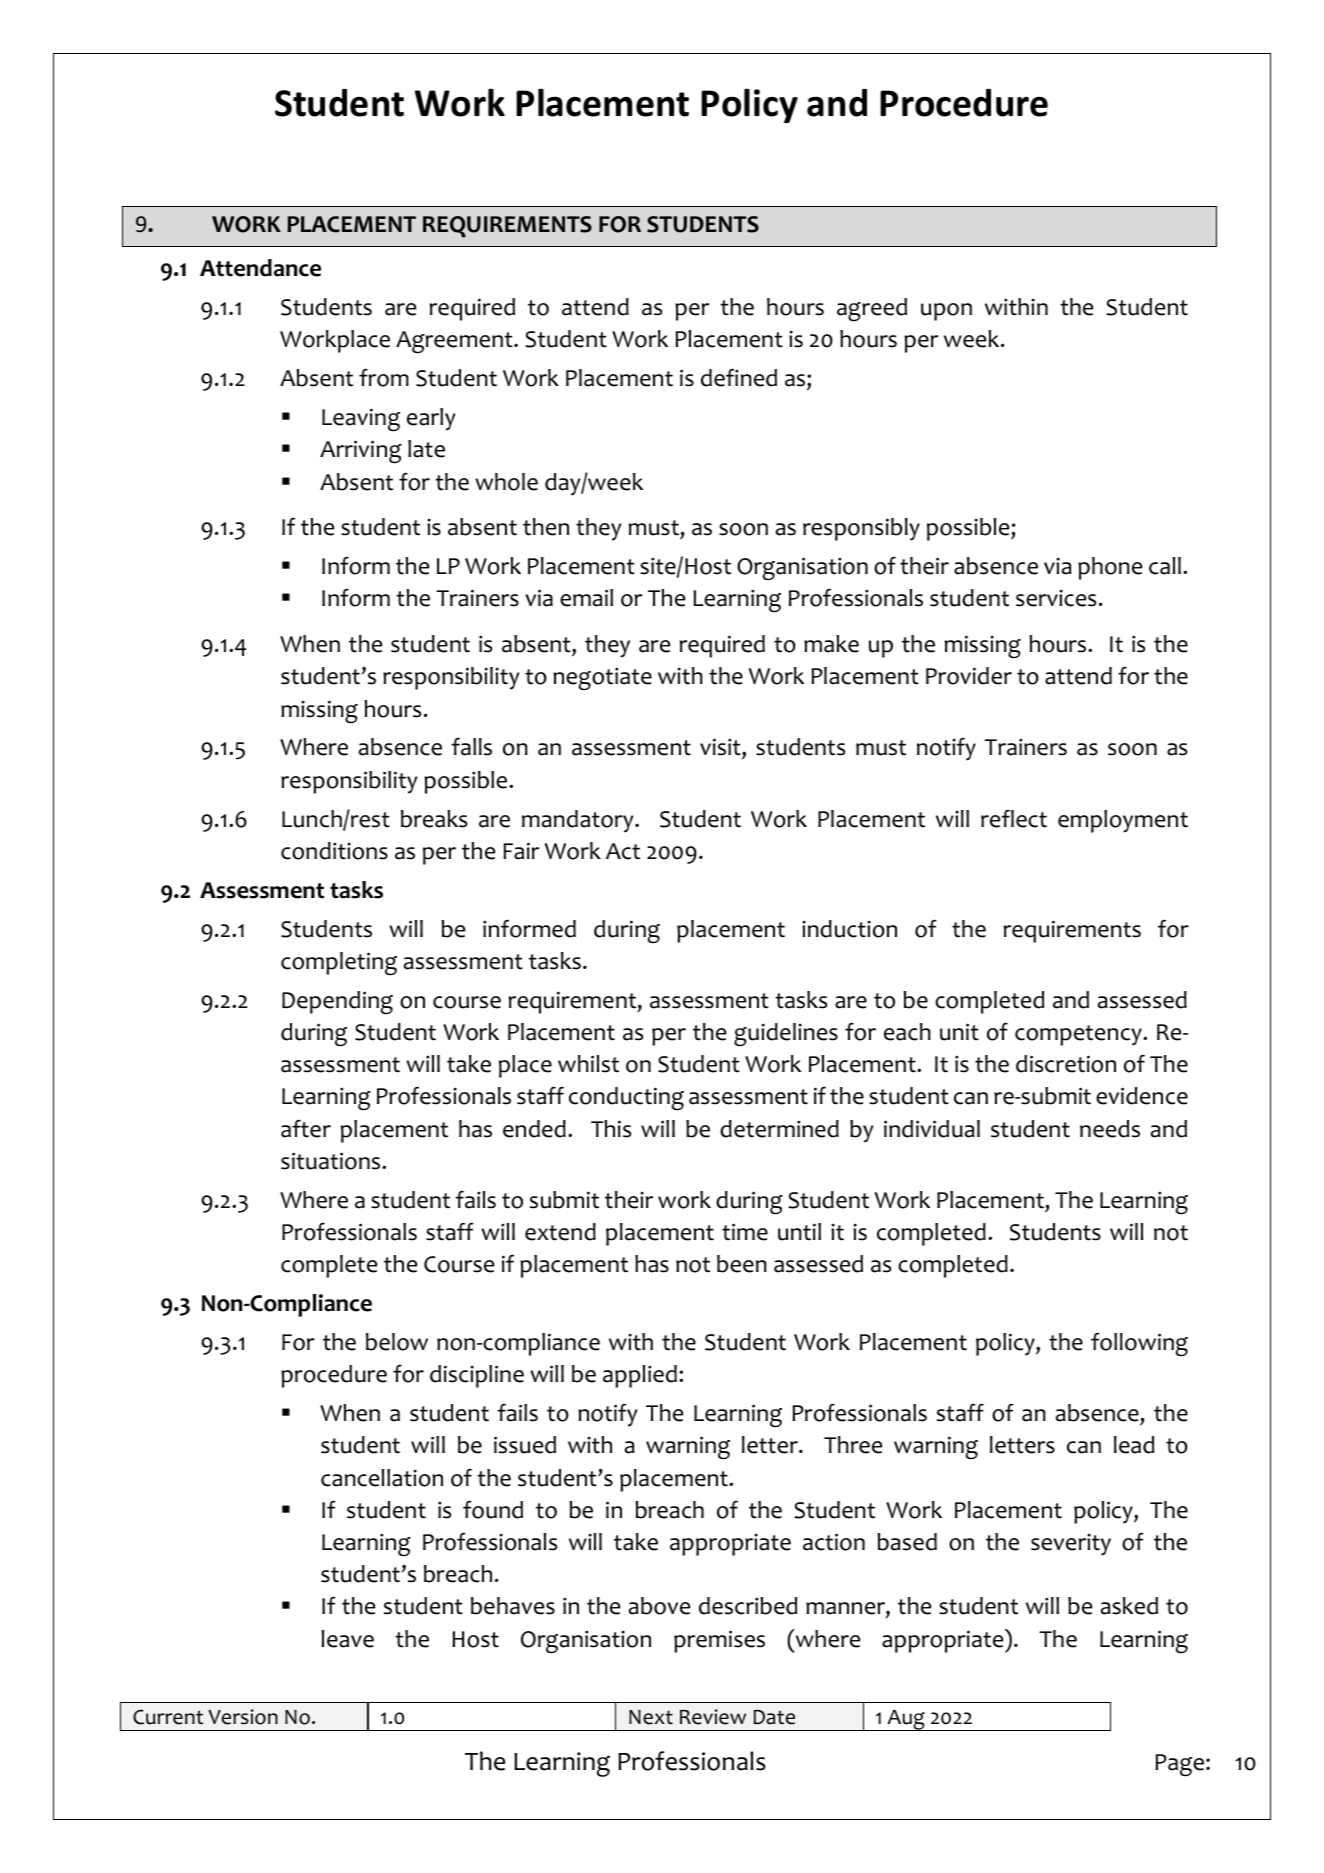  Describe the element at coordinates (588, 1064) in the screenshot. I see `whilst` at that location.
